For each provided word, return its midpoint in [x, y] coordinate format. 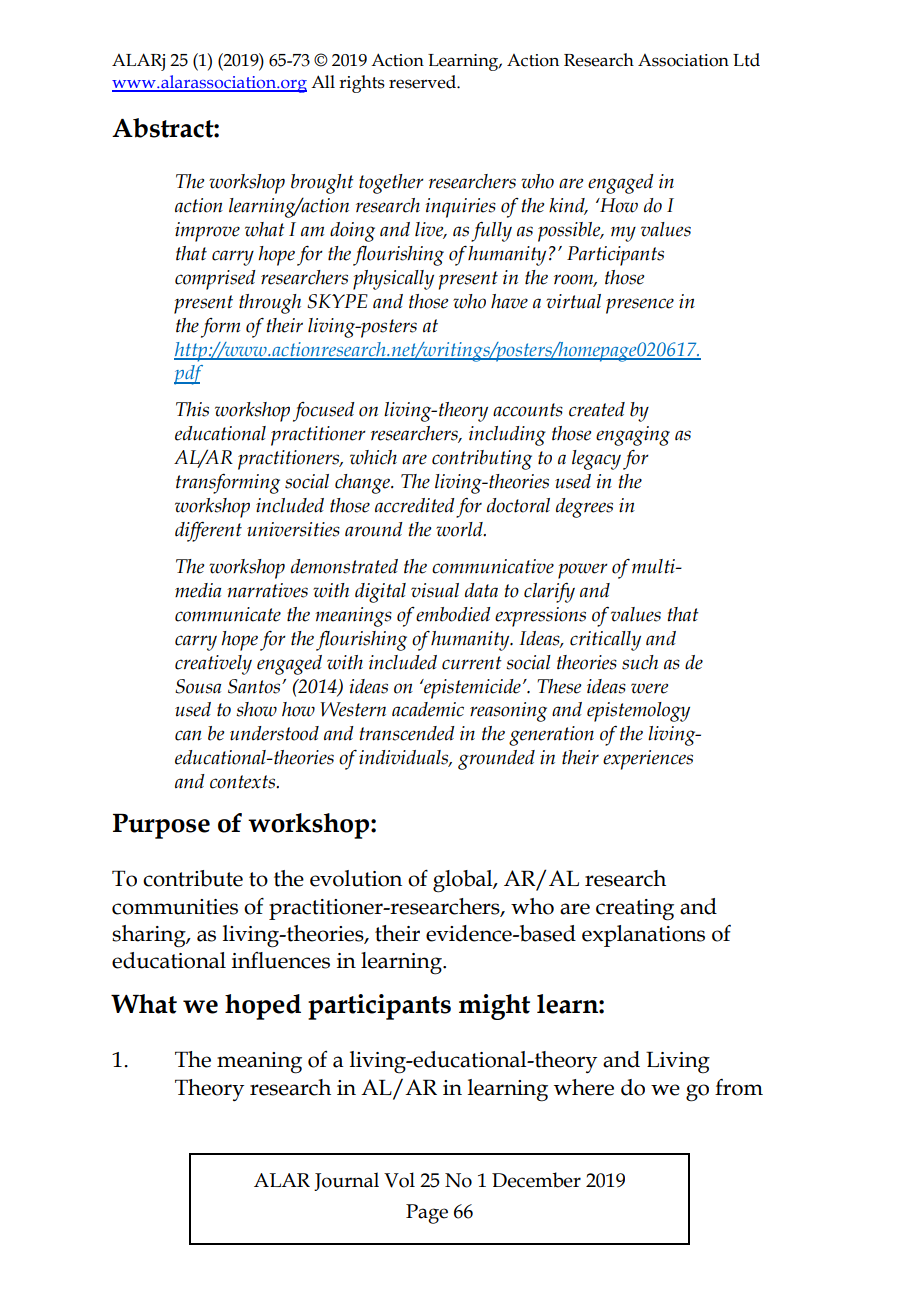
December [536, 1180]
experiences [648, 760]
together [391, 184]
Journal [346, 1181]
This [192, 409]
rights [362, 84]
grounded [496, 760]
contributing [482, 460]
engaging [633, 436]
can [188, 735]
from [739, 1087]
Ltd [746, 60]
